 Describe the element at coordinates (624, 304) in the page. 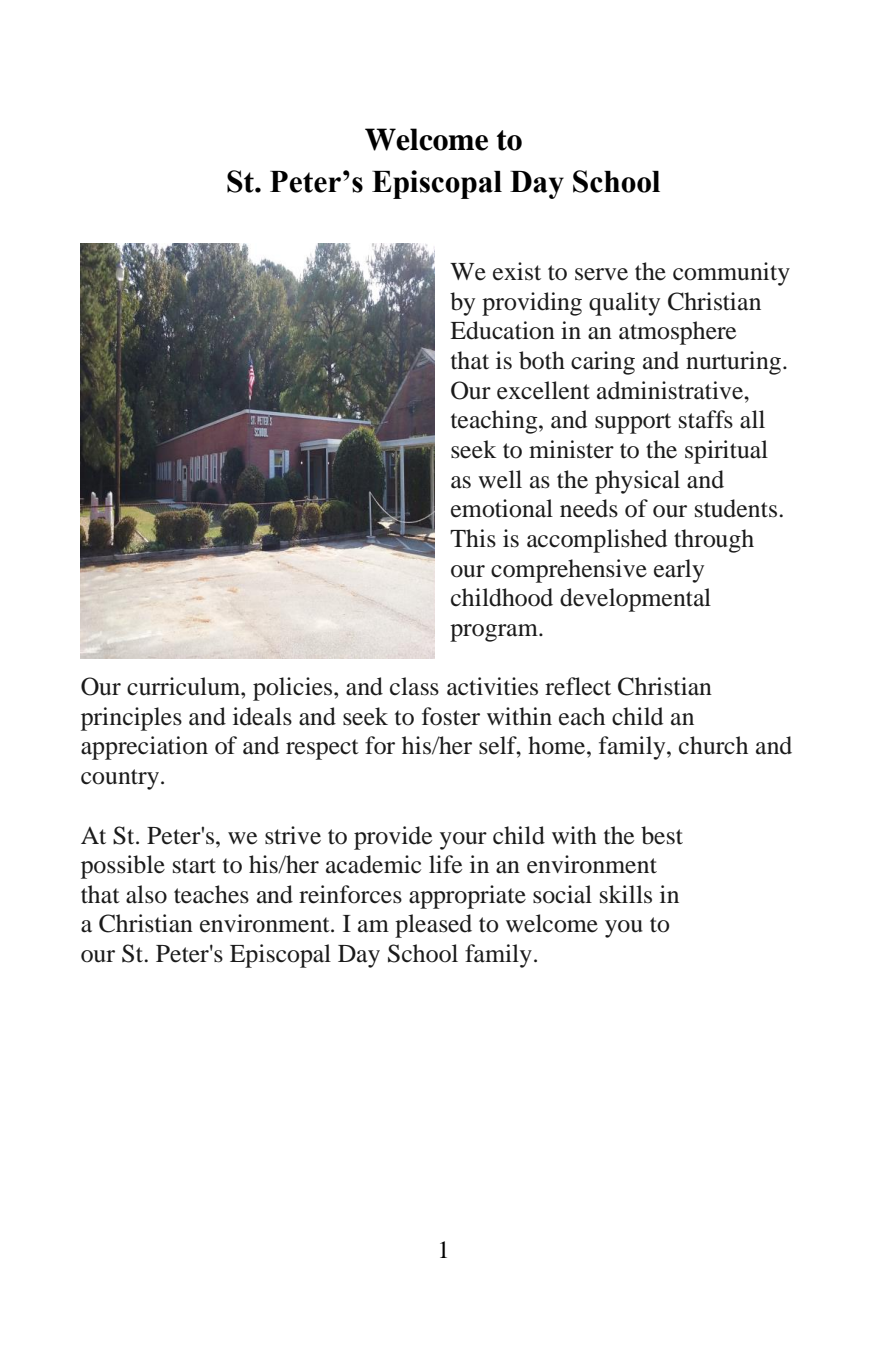

I see `quality` at that location.
